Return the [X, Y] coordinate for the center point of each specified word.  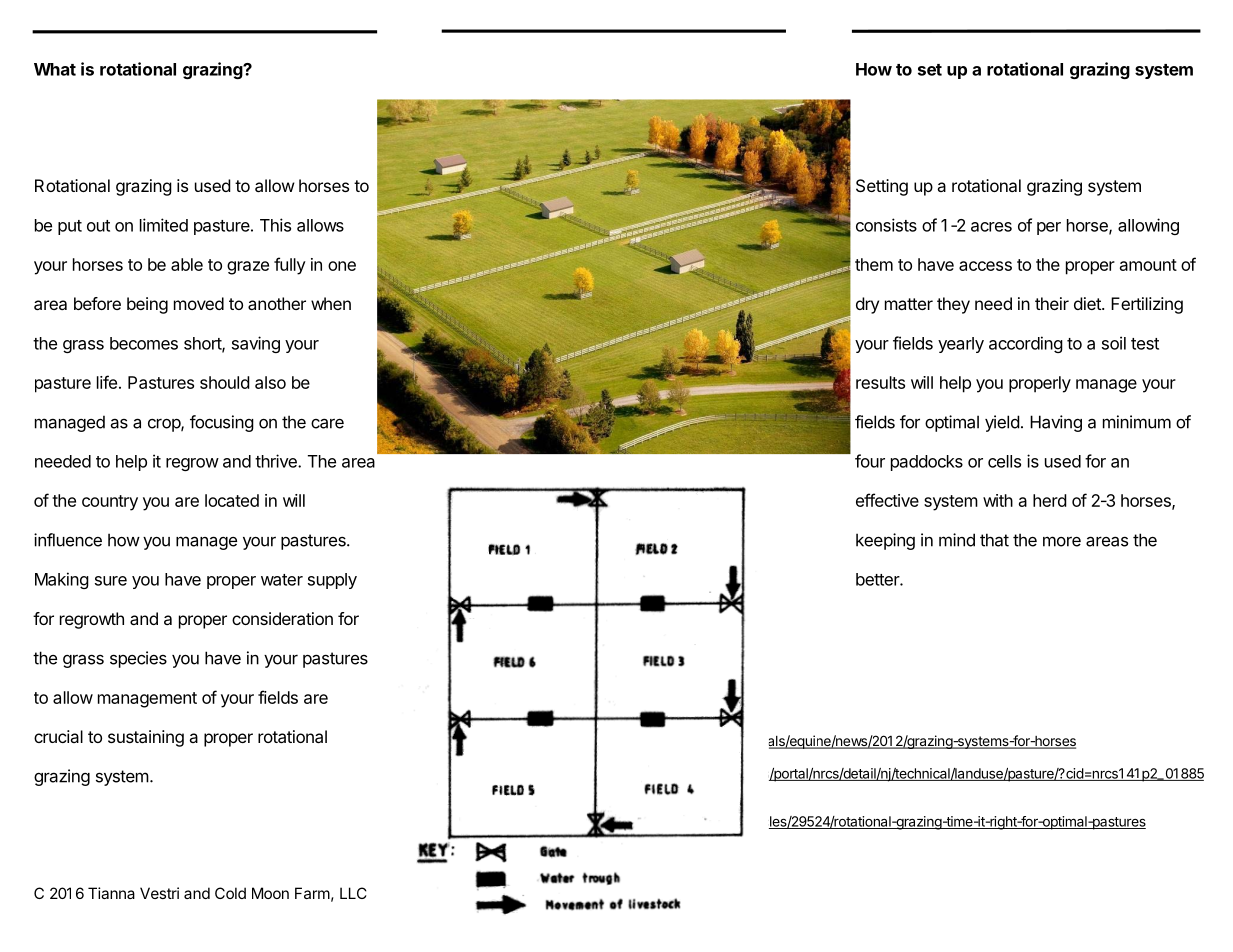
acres [991, 227]
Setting [882, 187]
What [55, 69]
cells [1004, 461]
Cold [230, 893]
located [232, 500]
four [870, 461]
